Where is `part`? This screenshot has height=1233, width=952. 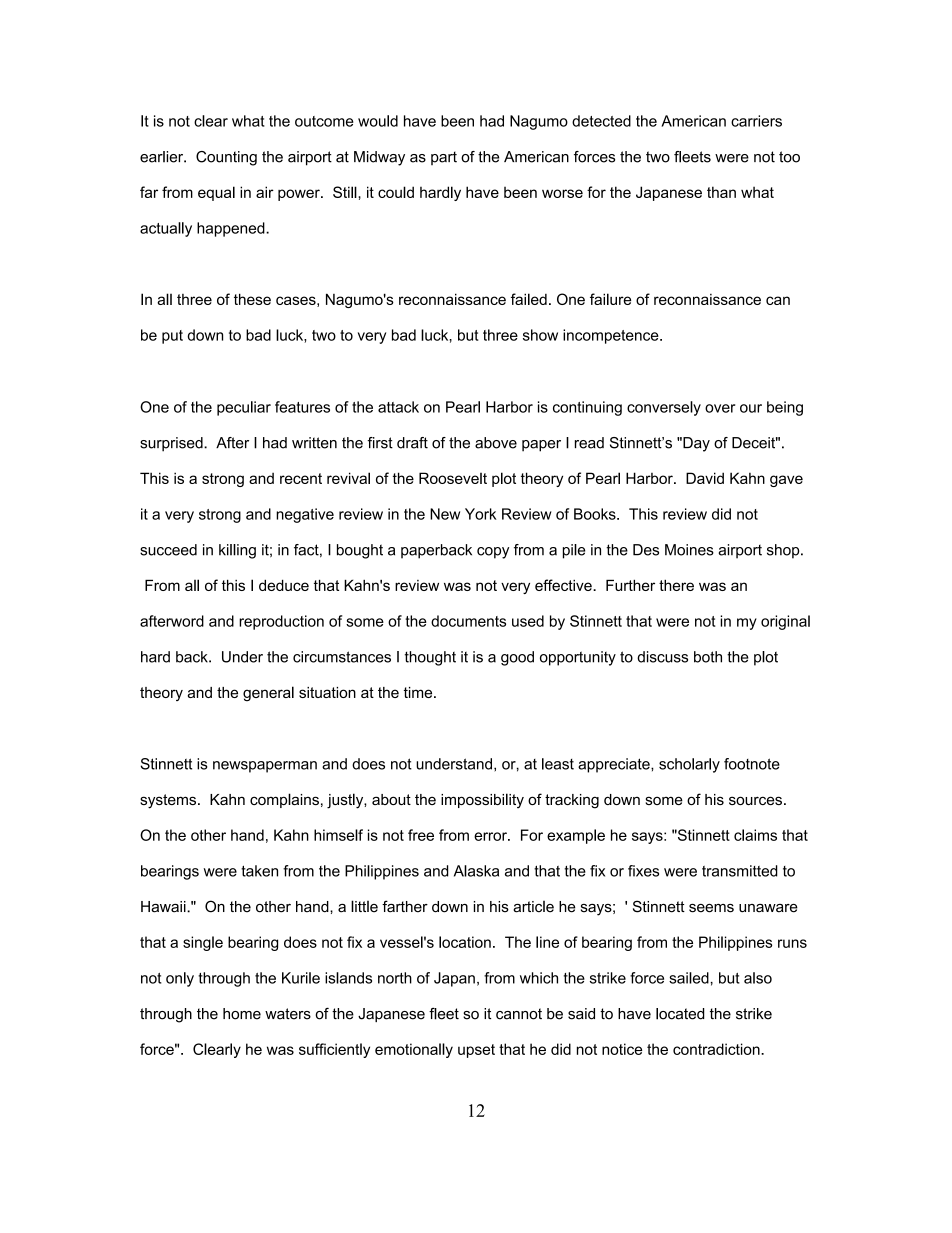 part is located at coordinates (444, 158).
